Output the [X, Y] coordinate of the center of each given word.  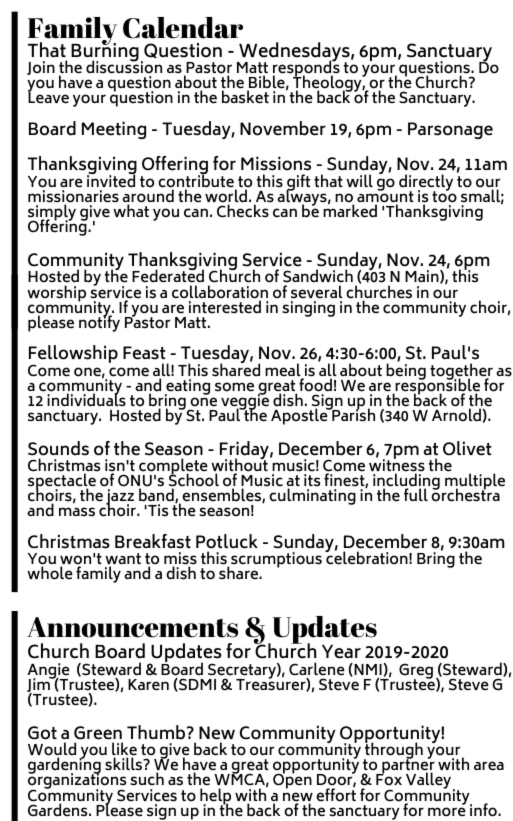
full [416, 494]
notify [99, 322]
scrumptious [276, 561]
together [461, 372]
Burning [105, 52]
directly [426, 183]
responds [306, 69]
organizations [77, 782]
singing [308, 309]
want [123, 560]
